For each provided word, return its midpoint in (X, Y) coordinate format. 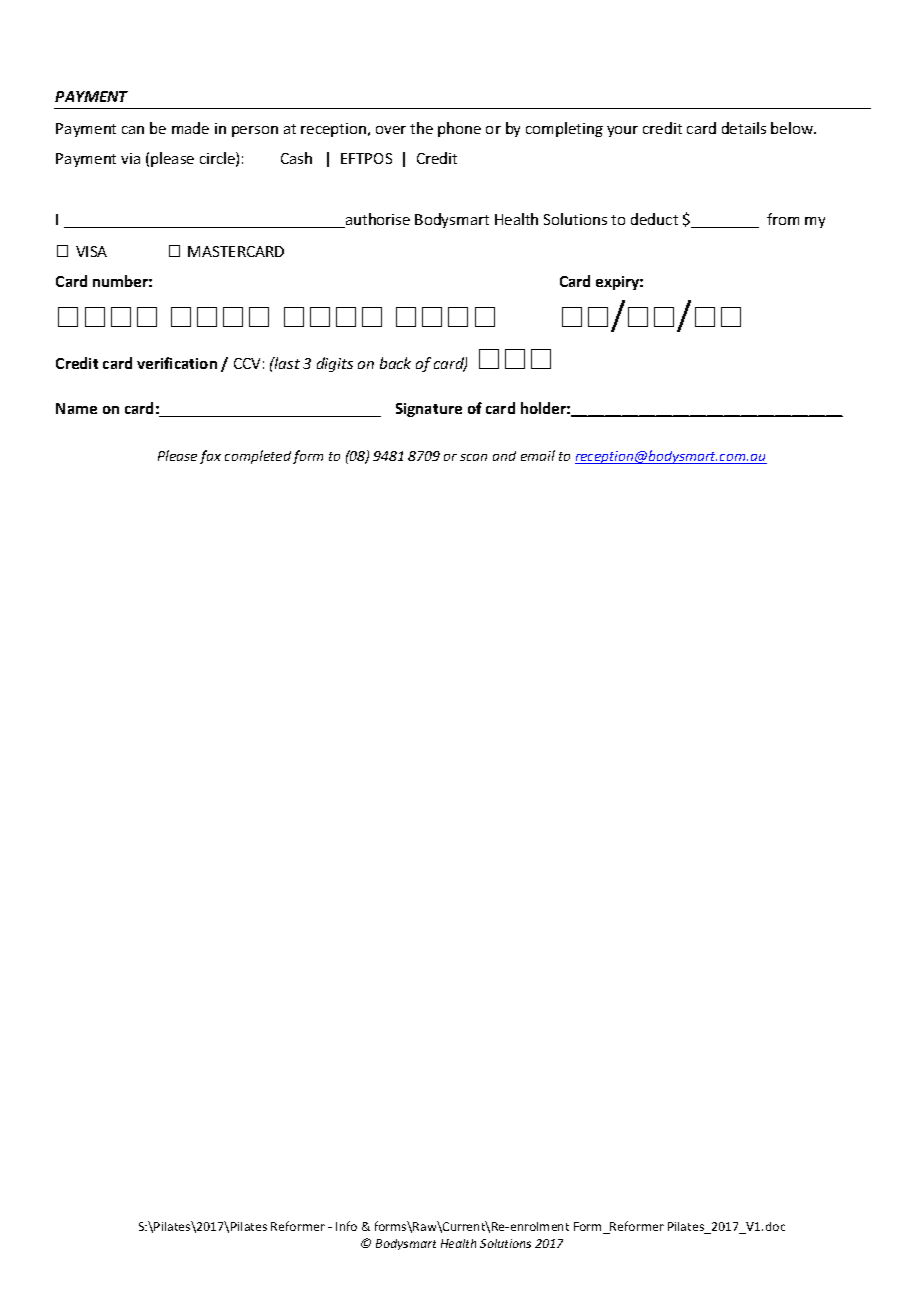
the (421, 128)
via (130, 158)
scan (473, 457)
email (538, 455)
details (744, 128)
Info (346, 1226)
